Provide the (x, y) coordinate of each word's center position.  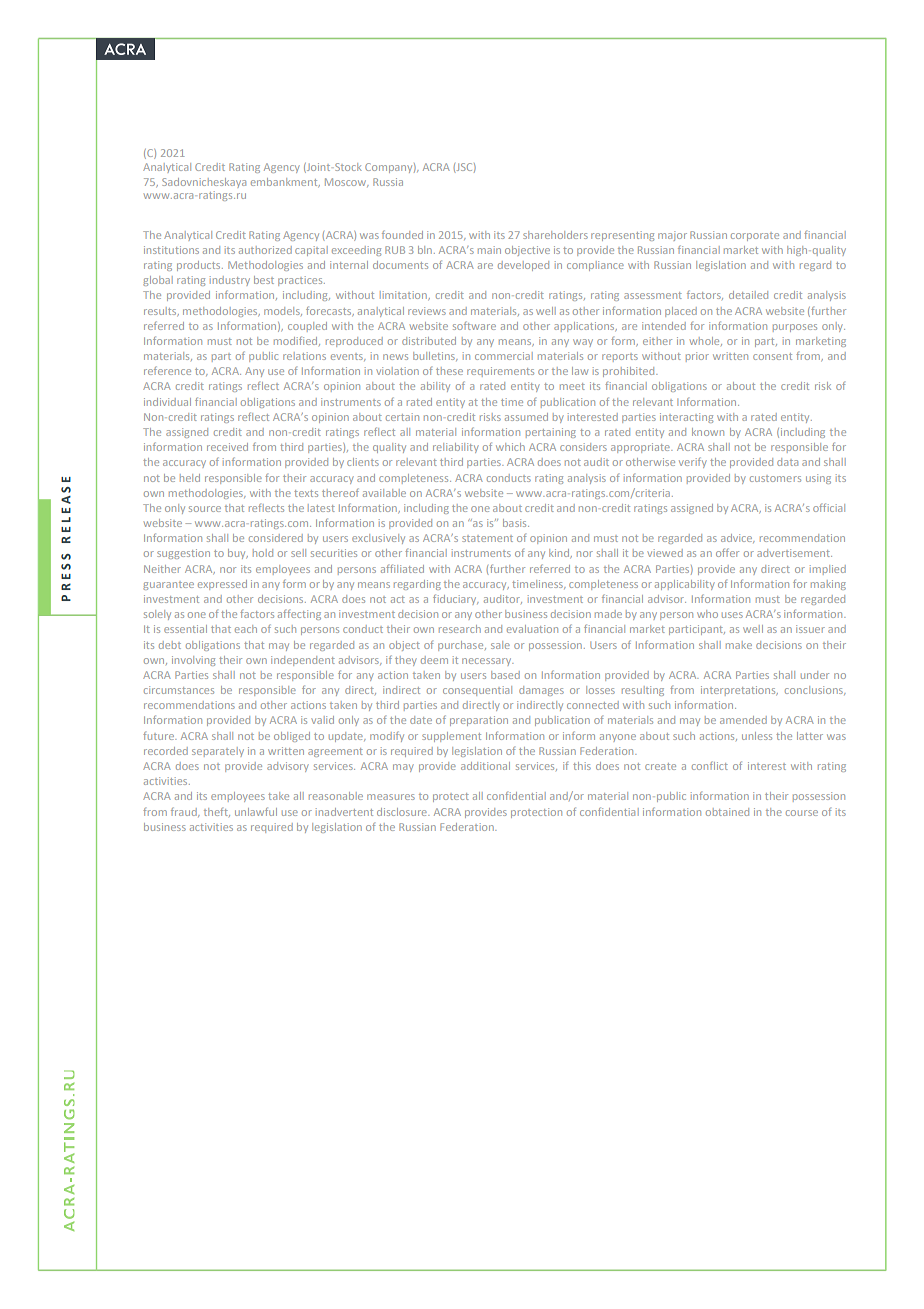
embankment (285, 182)
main (489, 250)
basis (516, 523)
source (205, 509)
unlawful (256, 811)
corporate (755, 237)
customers (775, 479)
